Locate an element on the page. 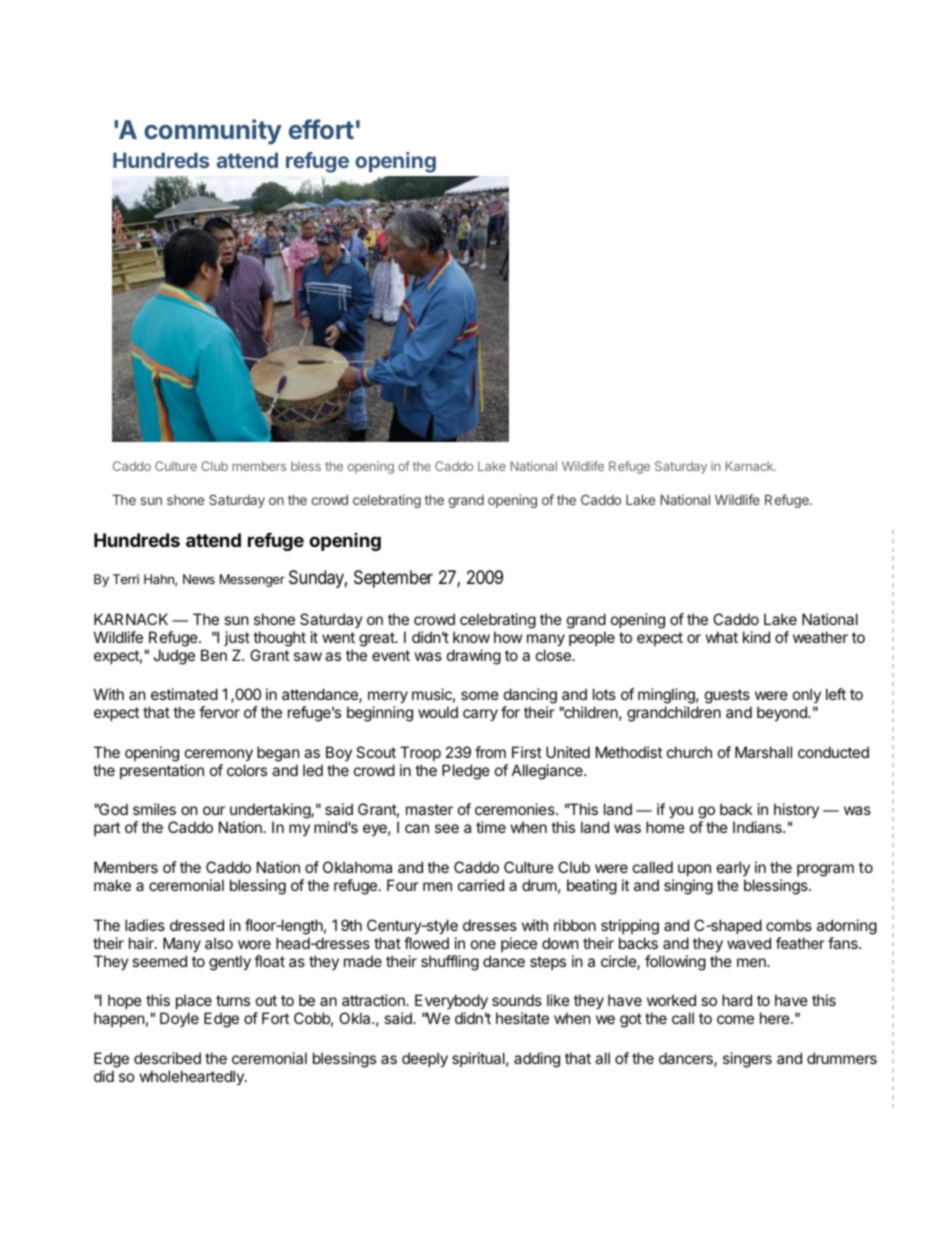 This document has width=952, height=1233. know is located at coordinates (471, 637).
